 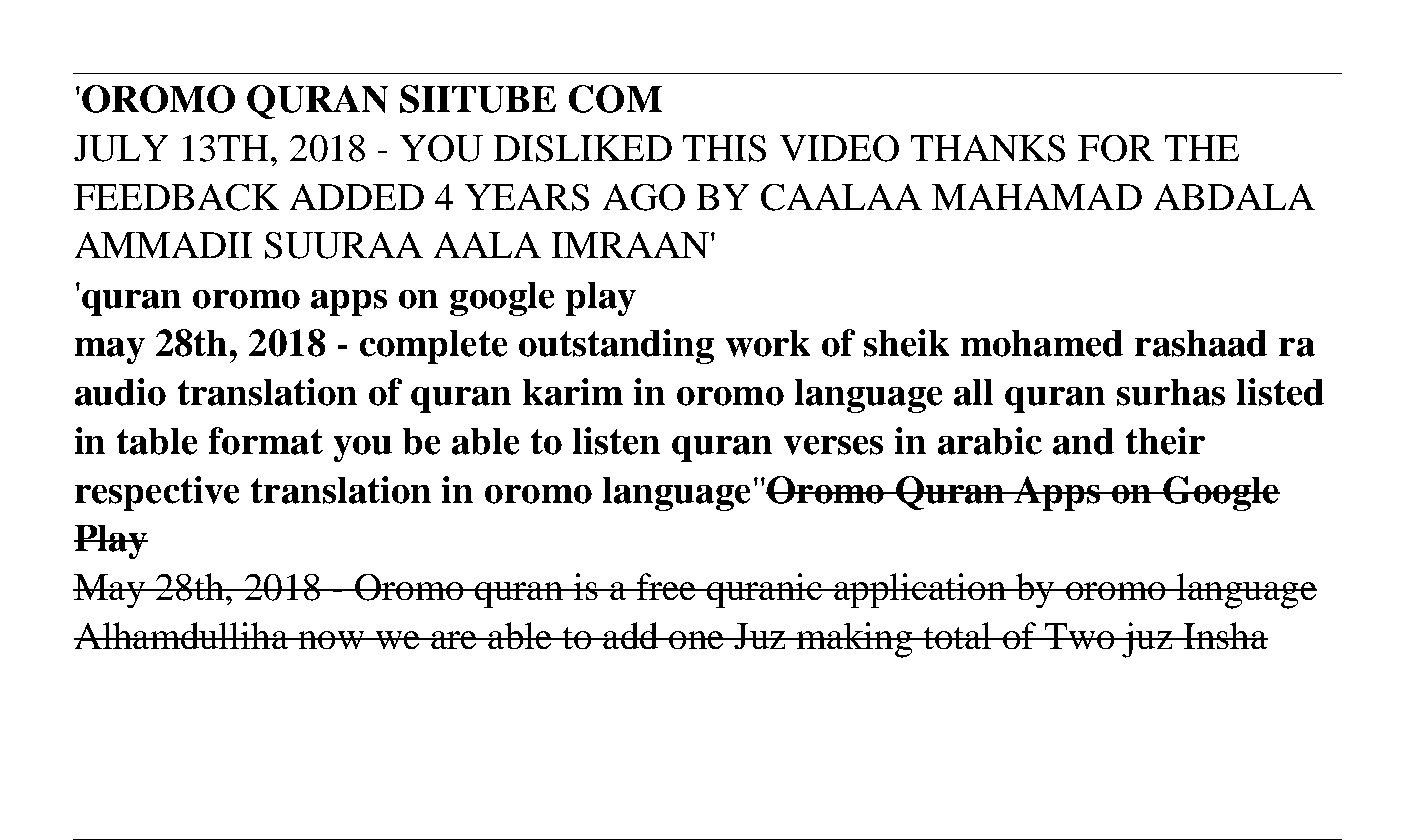 What do you see at coordinates (724, 148) in the screenshot?
I see `THIS` at bounding box center [724, 148].
